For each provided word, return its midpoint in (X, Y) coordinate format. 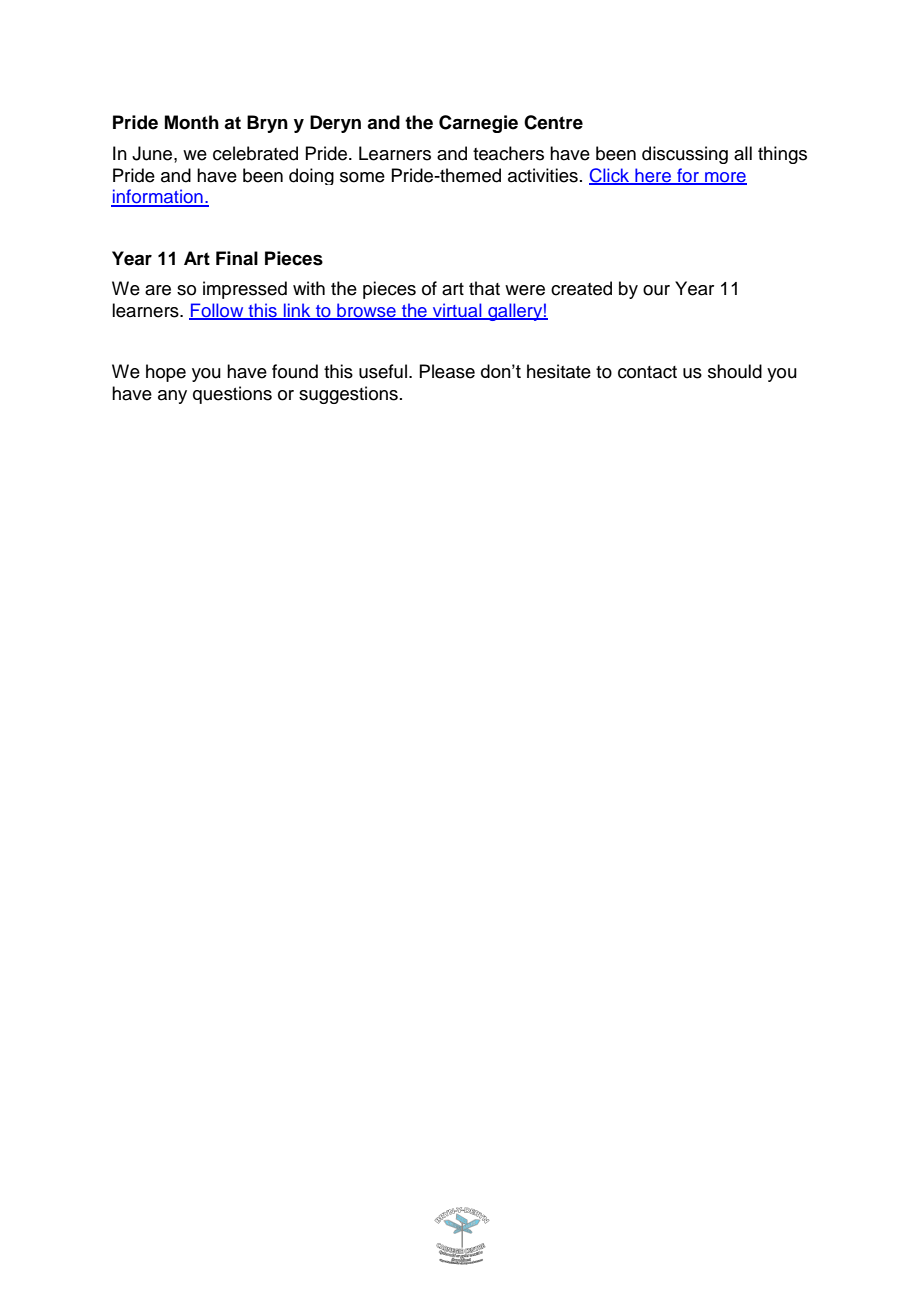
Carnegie (478, 124)
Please (447, 371)
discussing (685, 155)
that (484, 288)
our (656, 290)
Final (237, 258)
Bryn (267, 124)
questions (232, 395)
